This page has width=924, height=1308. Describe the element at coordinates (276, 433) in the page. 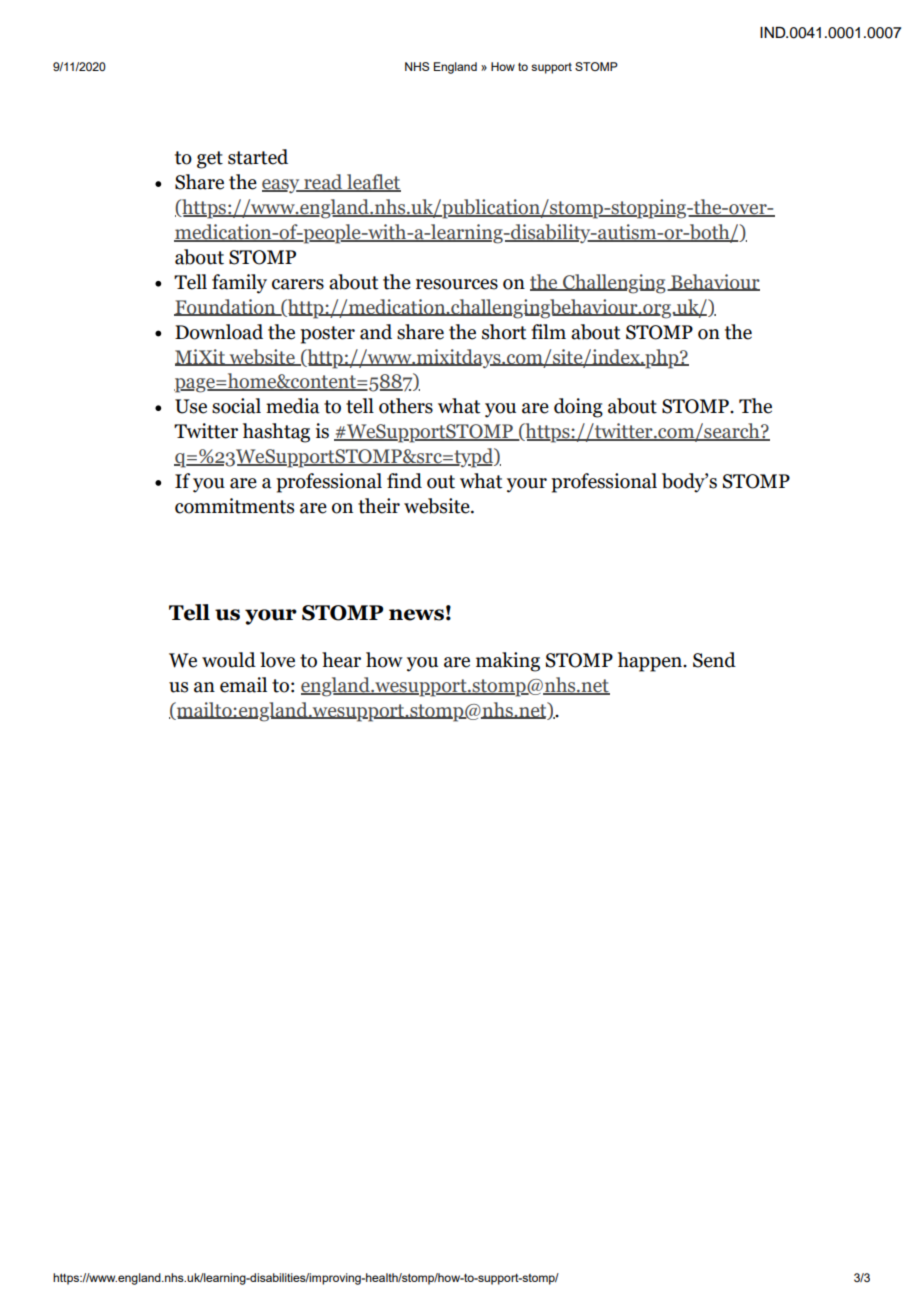

I see `hashtag` at that location.
